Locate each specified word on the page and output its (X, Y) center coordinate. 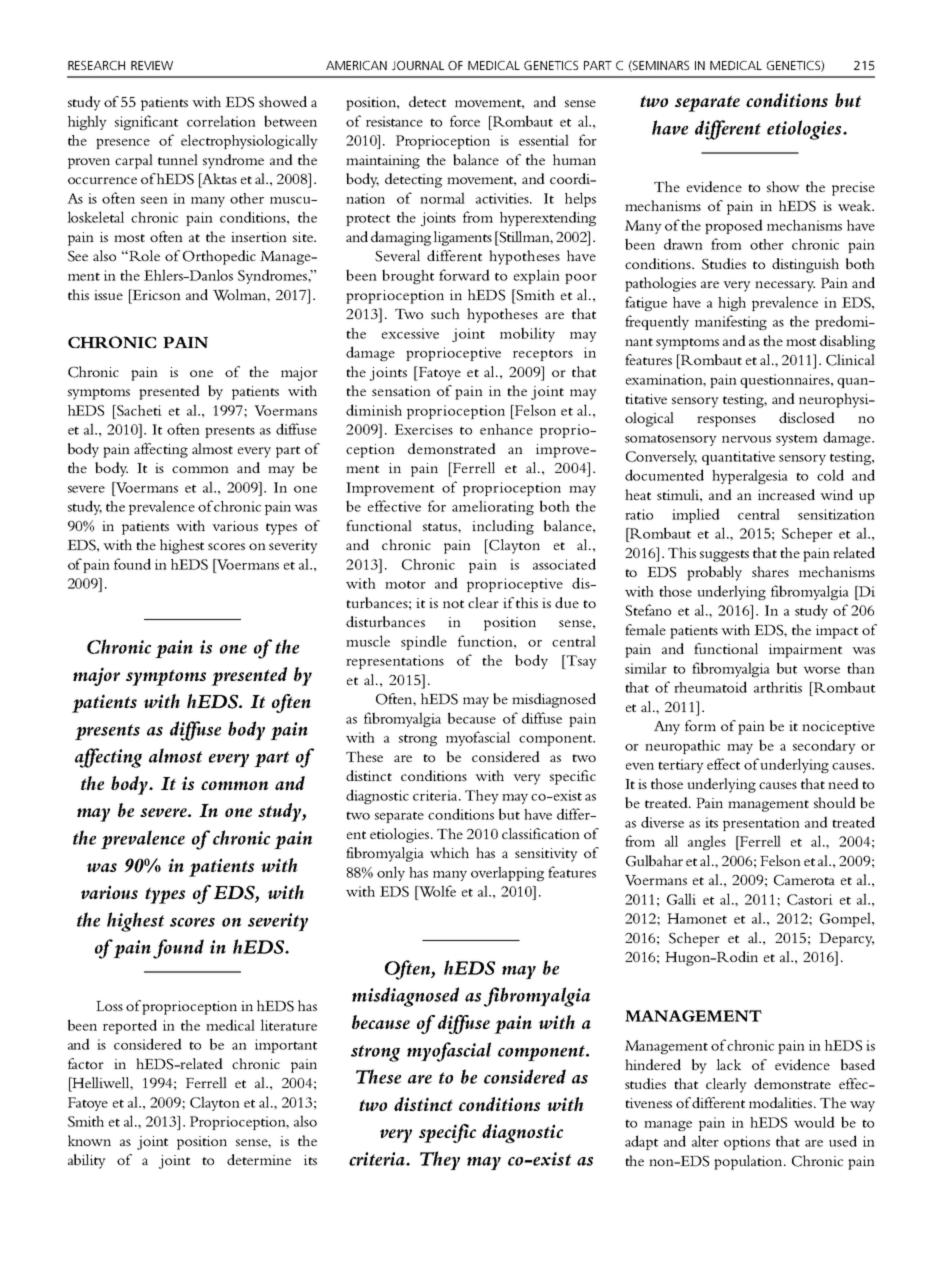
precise (853, 189)
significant (146, 122)
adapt (641, 1142)
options (747, 1143)
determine (259, 1159)
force (465, 121)
